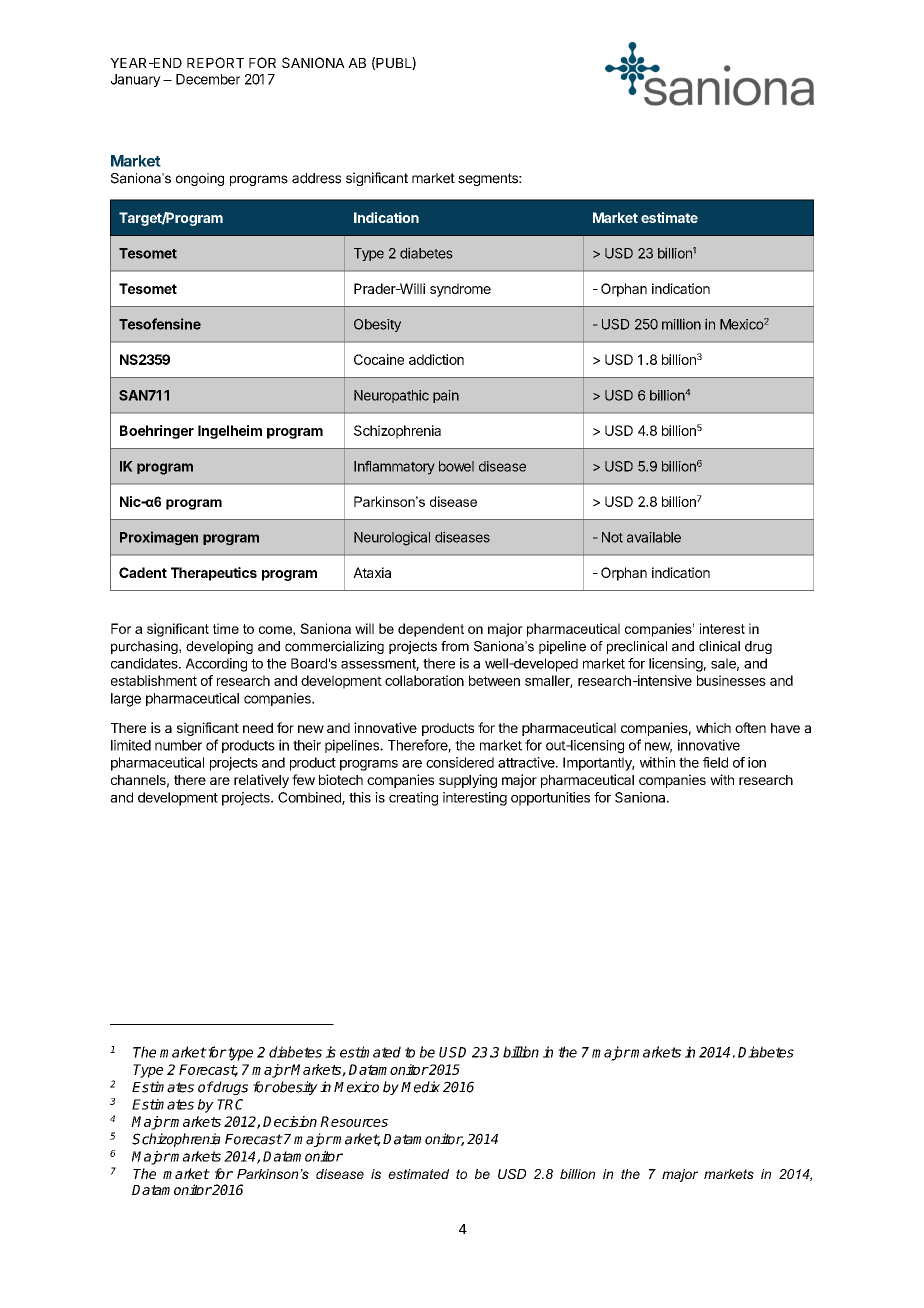  I want to click on available, so click(654, 537).
